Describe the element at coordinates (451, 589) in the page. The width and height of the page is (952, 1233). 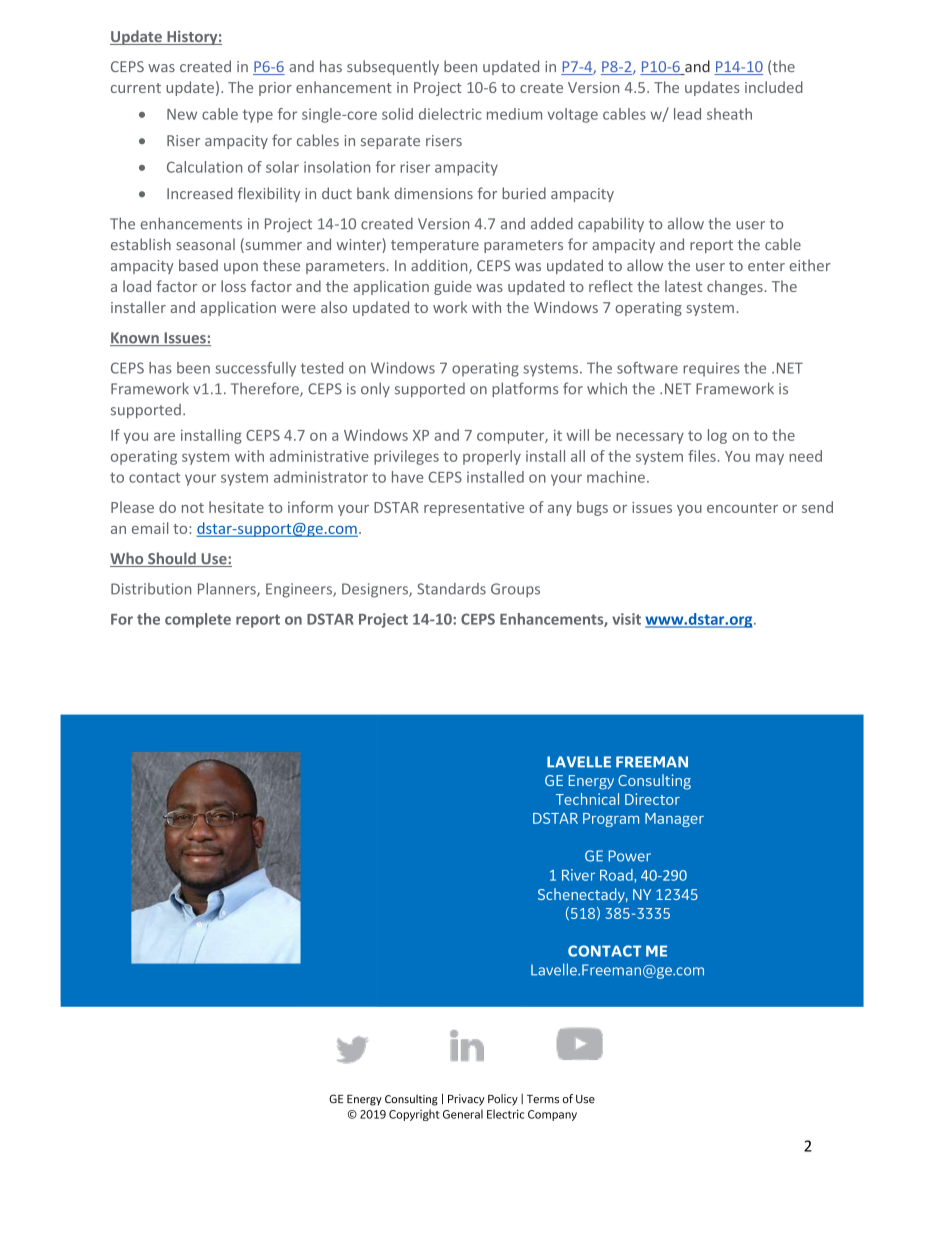
I see `Standards` at that location.
